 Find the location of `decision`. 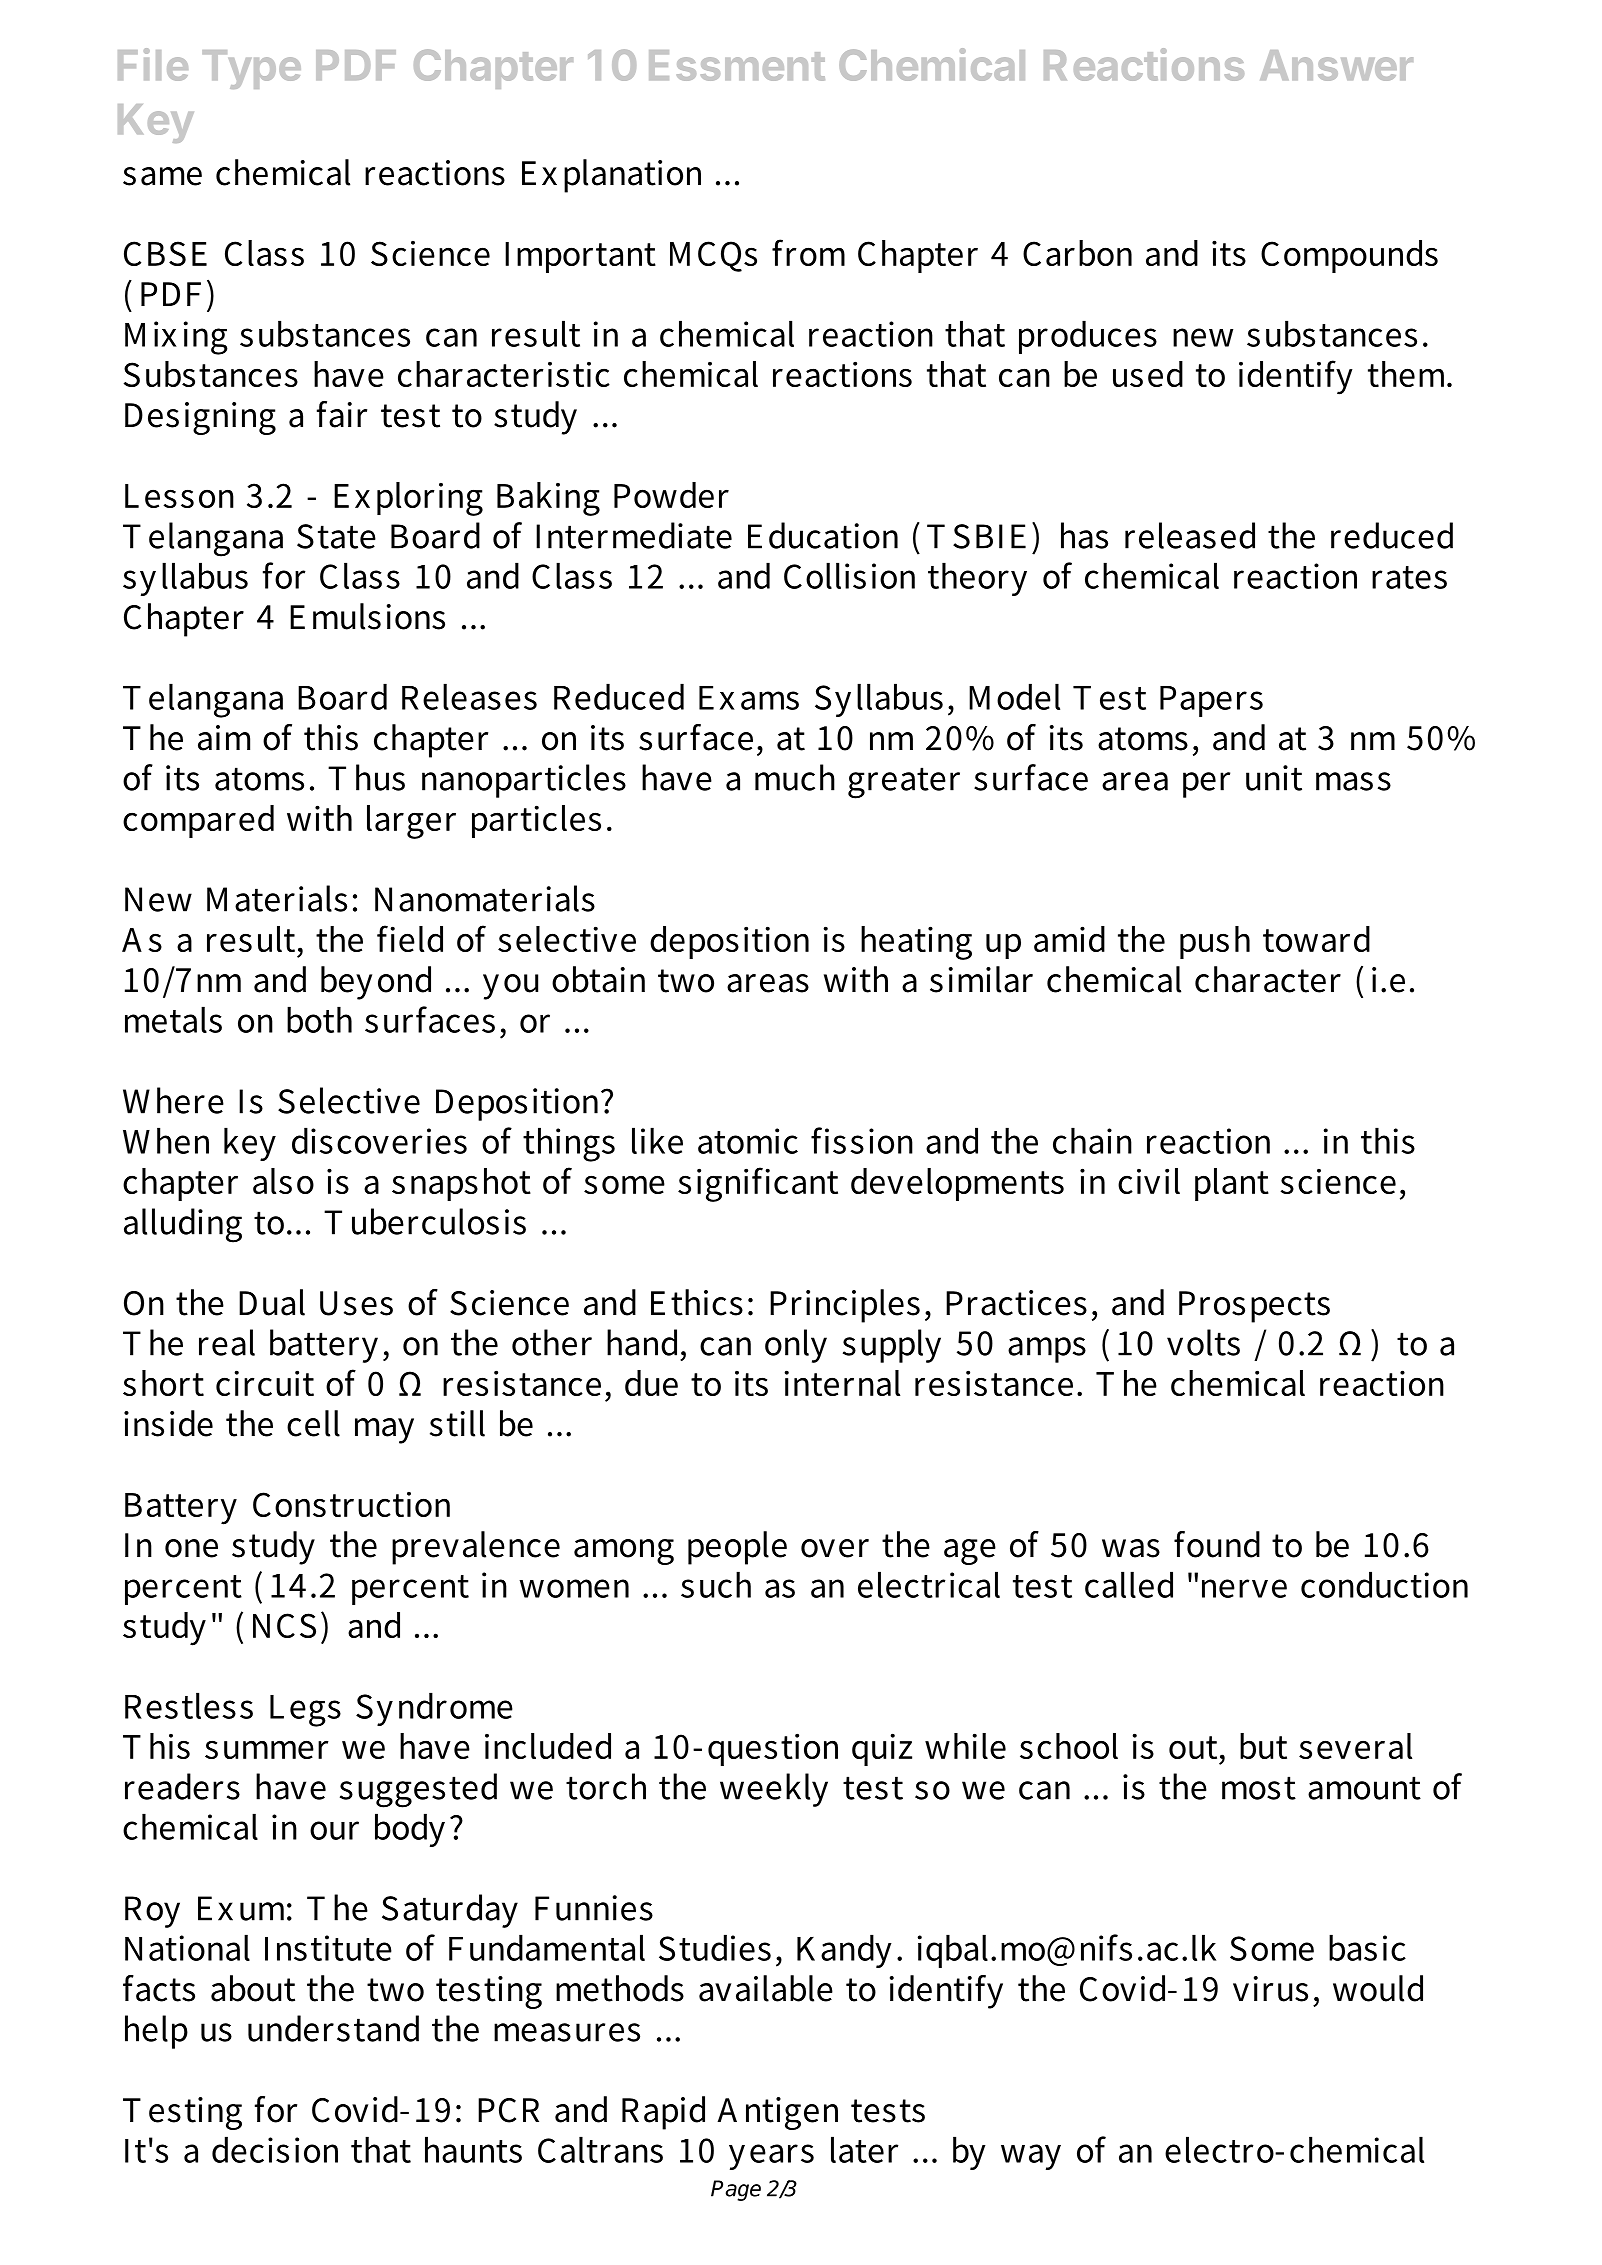

decision is located at coordinates (275, 2149).
